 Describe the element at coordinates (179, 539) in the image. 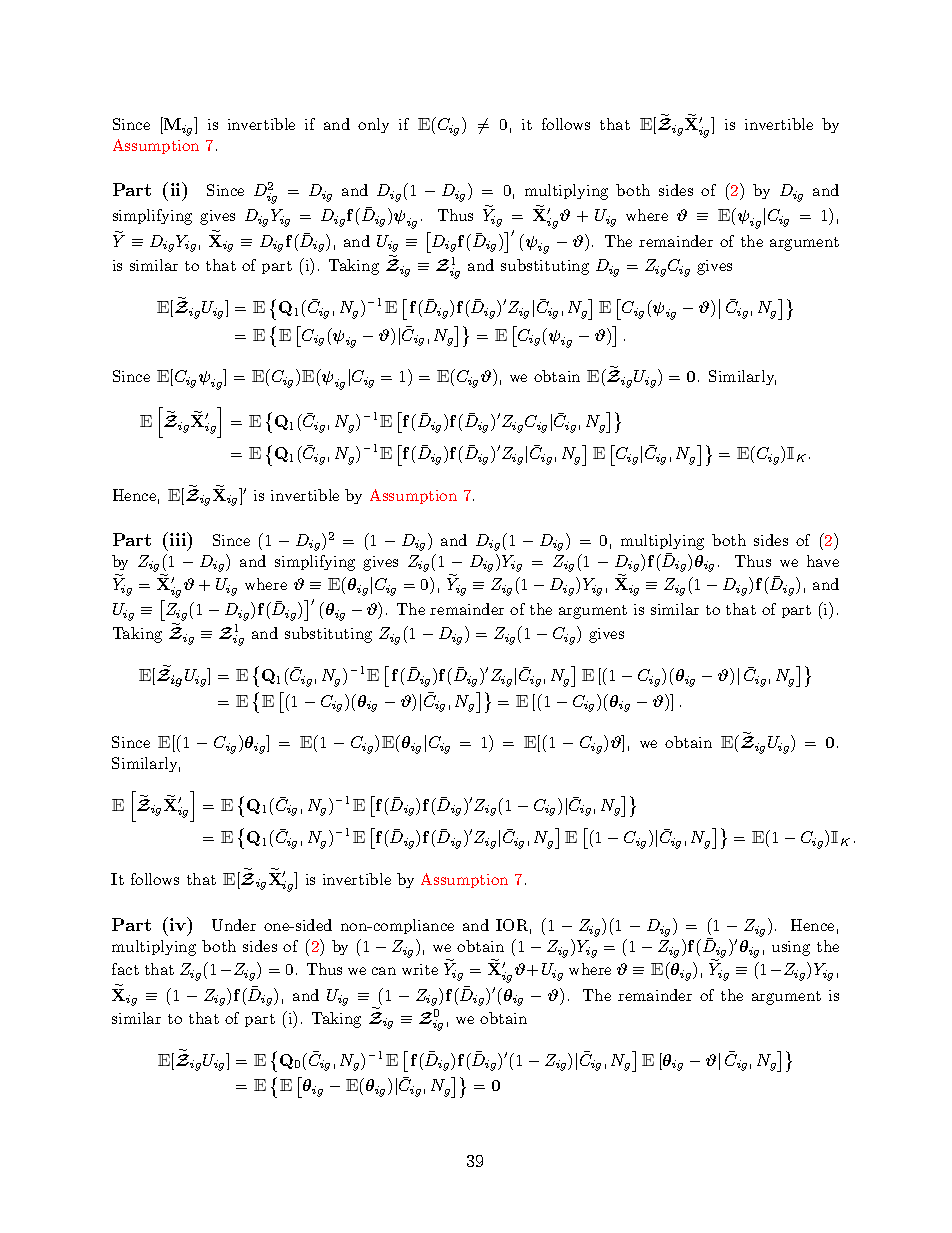

I see `iii` at that location.
